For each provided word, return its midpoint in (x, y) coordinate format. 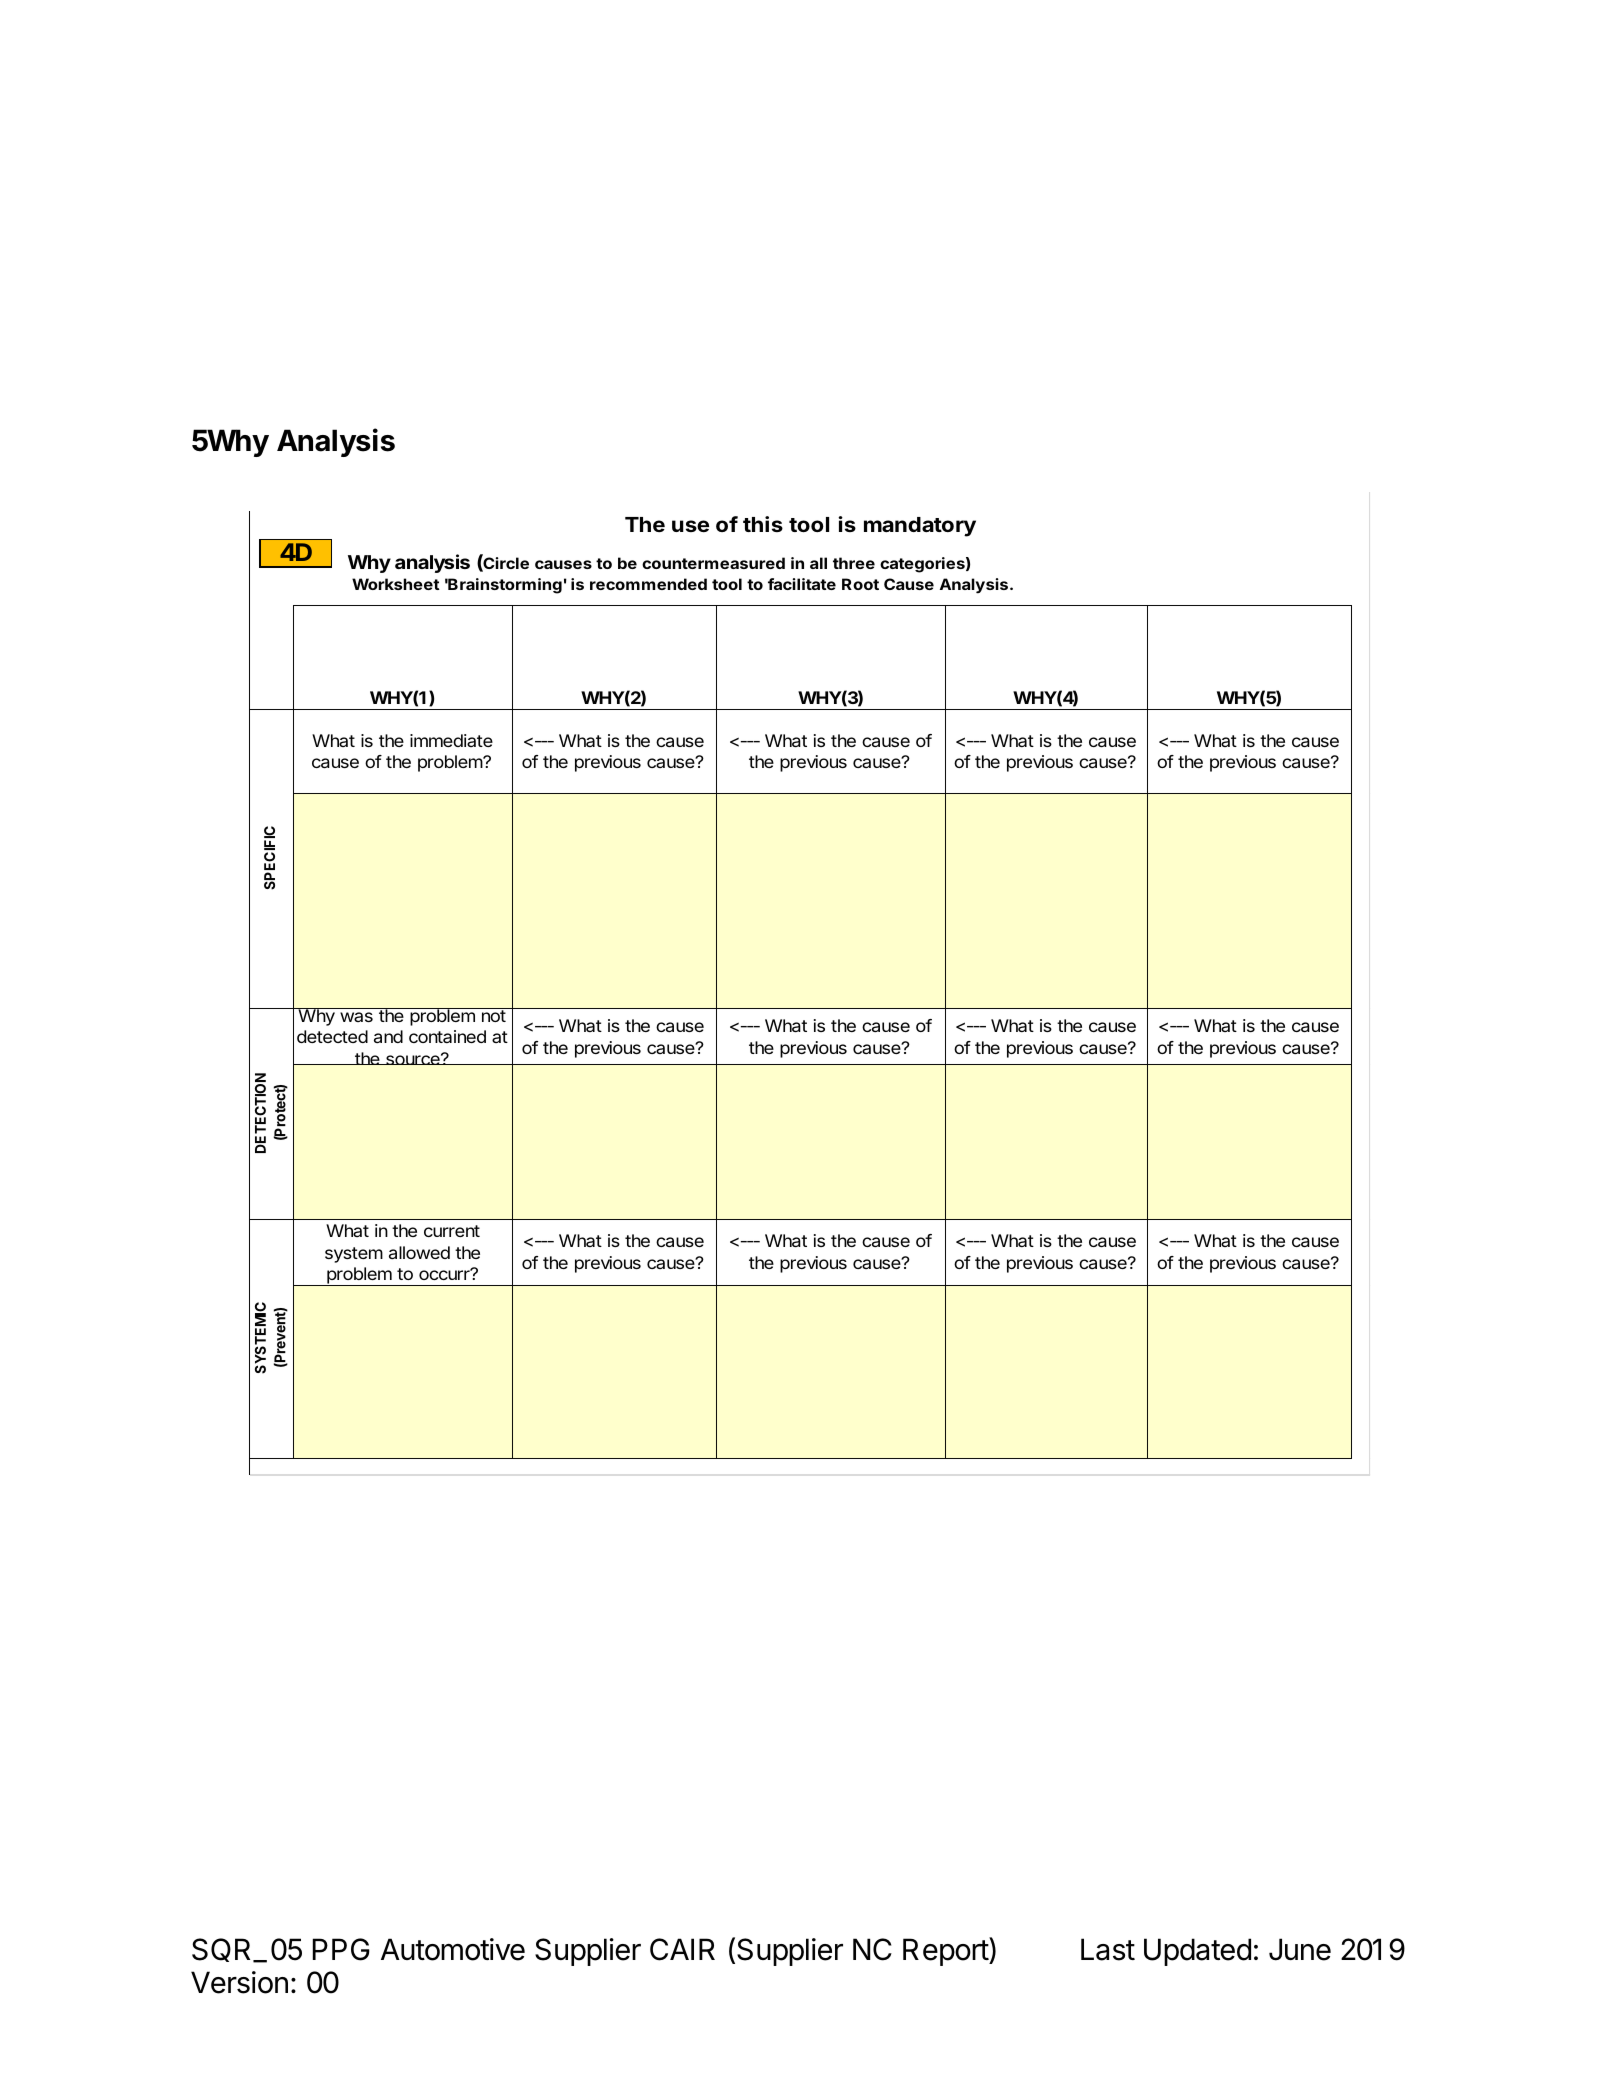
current (452, 1231)
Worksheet (396, 584)
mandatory (920, 527)
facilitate (802, 584)
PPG (341, 1949)
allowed (419, 1252)
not (493, 1015)
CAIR (682, 1949)
